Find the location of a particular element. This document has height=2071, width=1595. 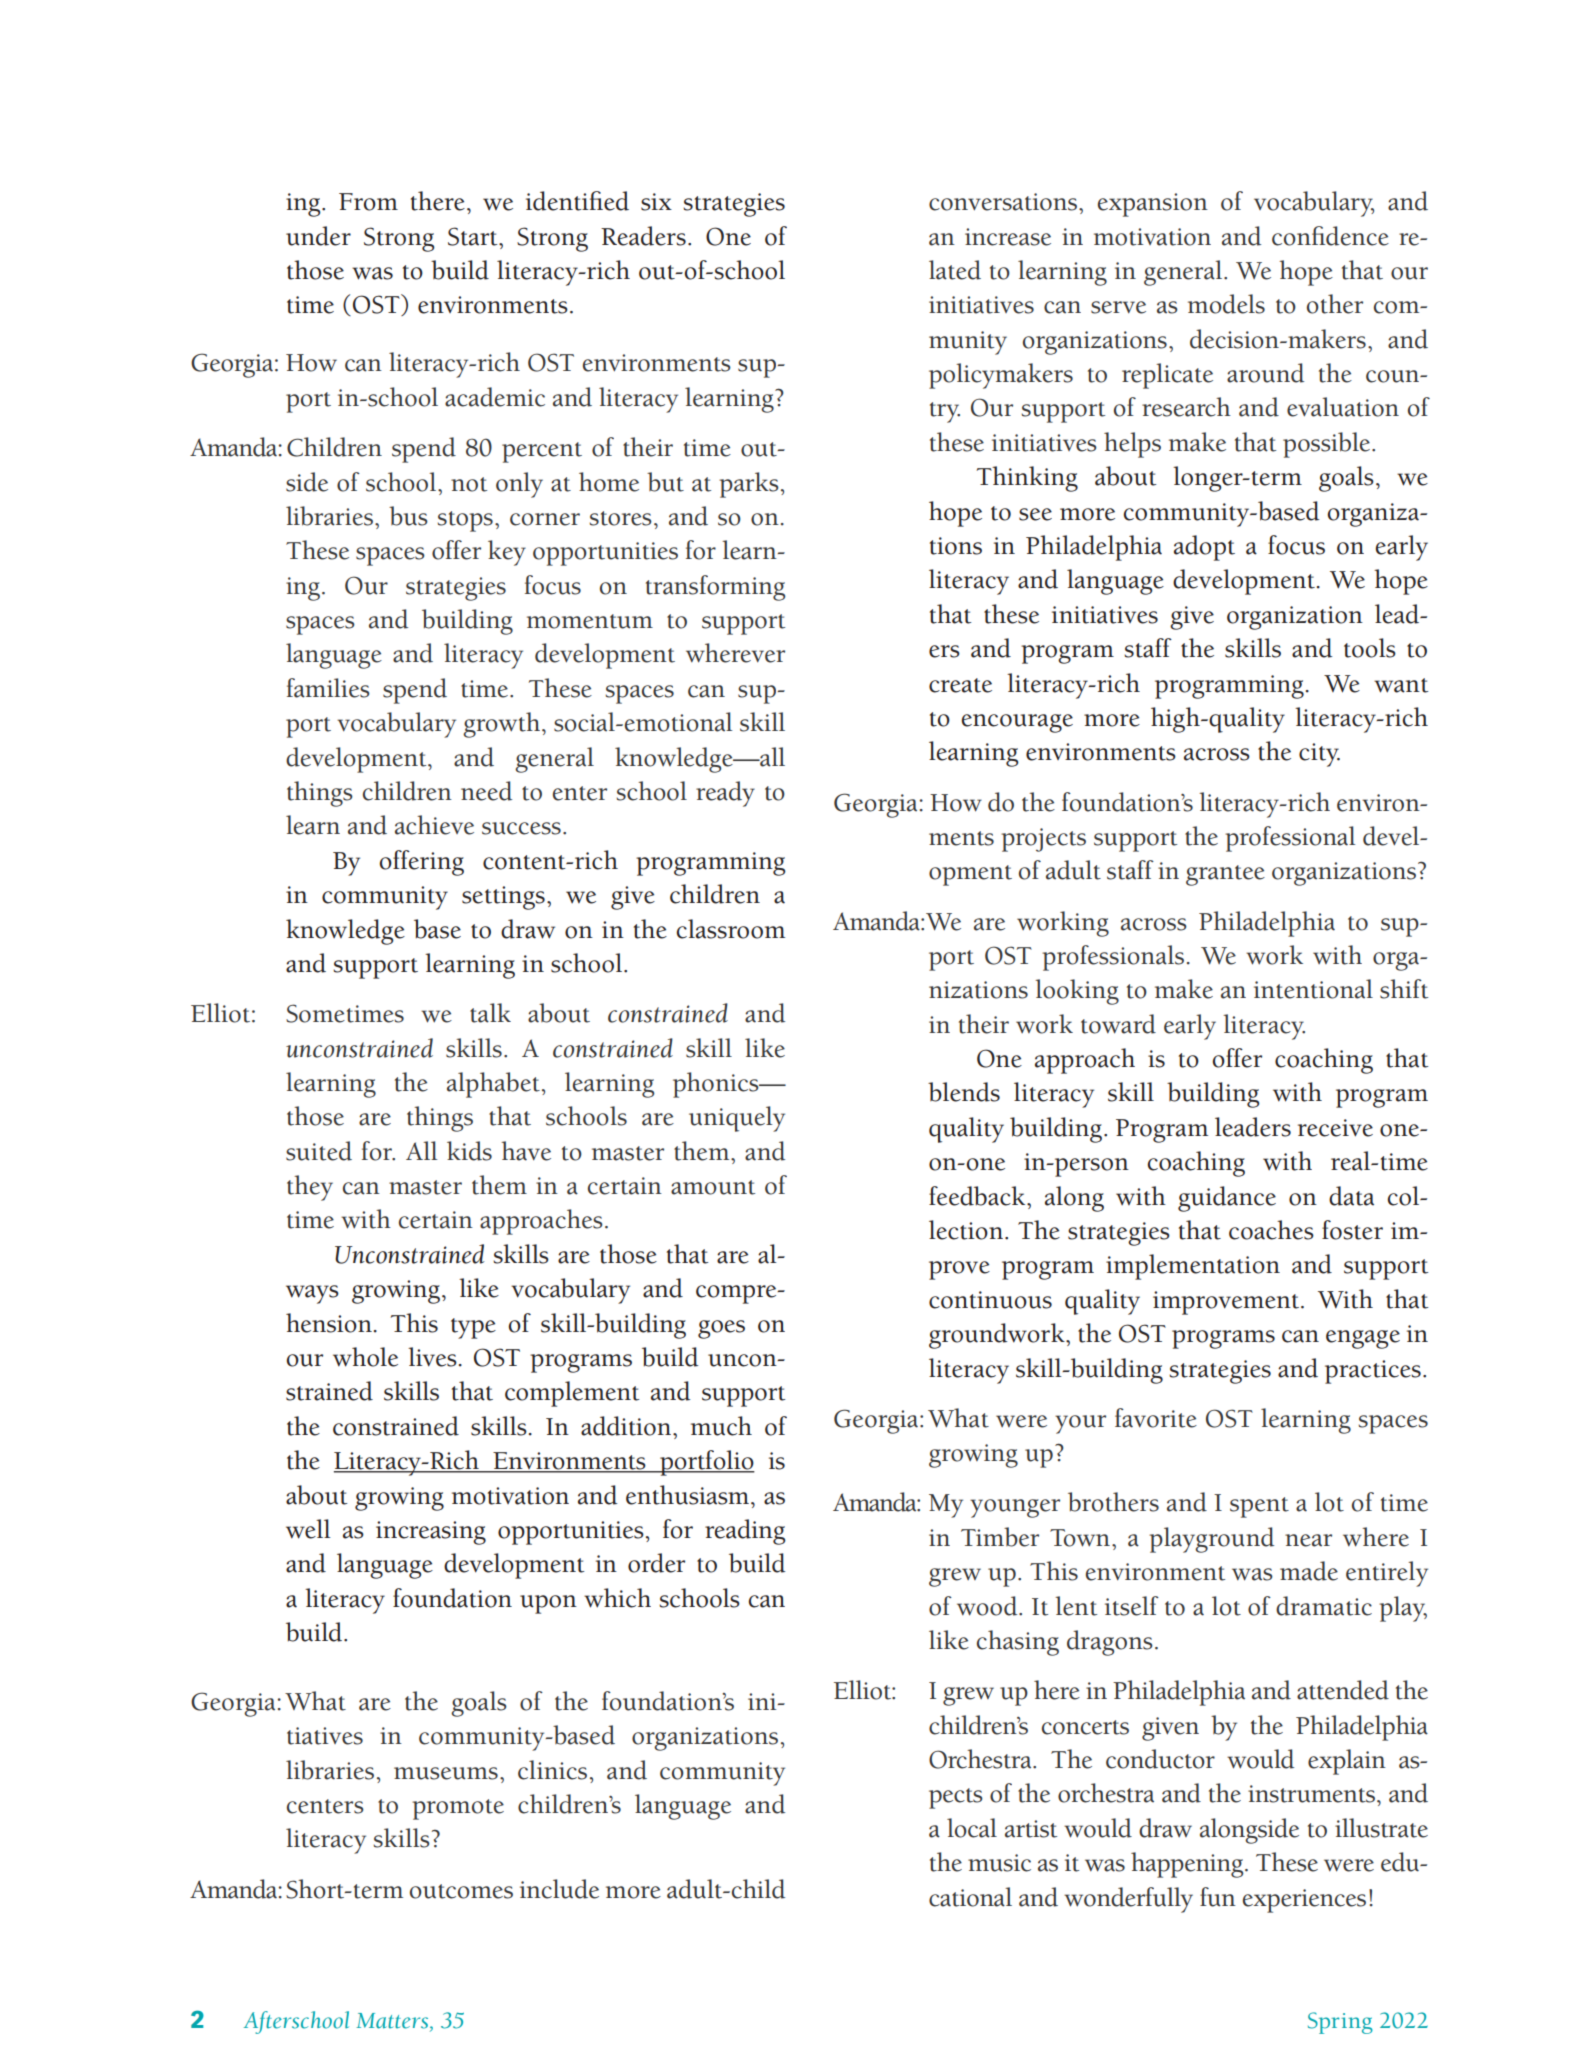

music is located at coordinates (999, 1863).
